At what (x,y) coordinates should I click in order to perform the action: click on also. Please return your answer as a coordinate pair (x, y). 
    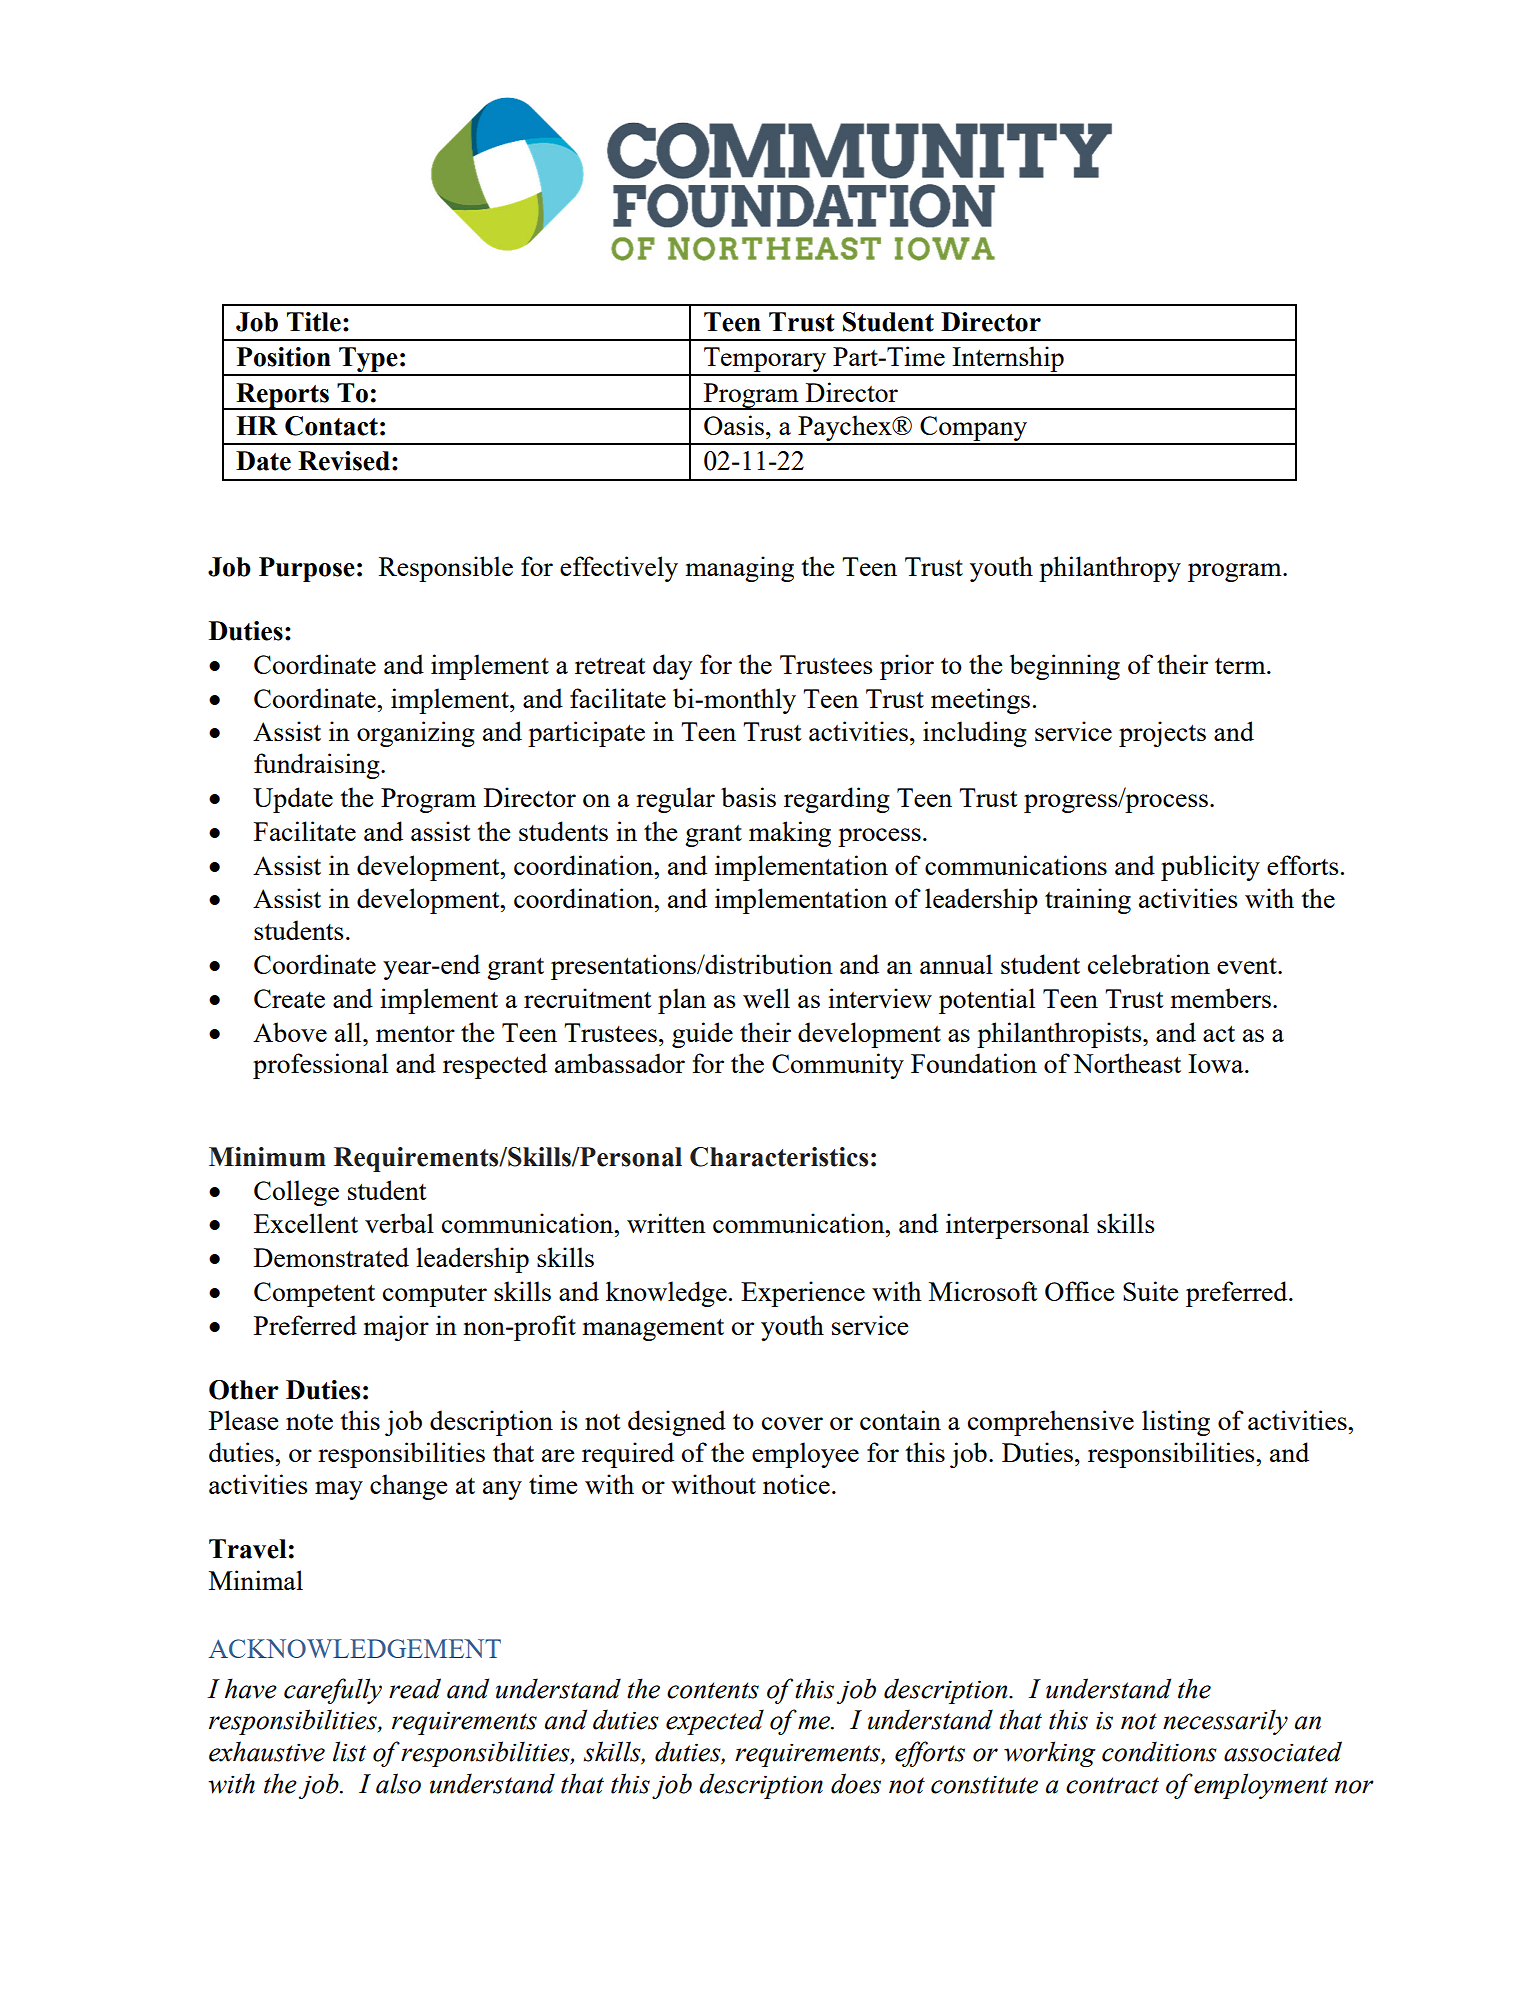
    Looking at the image, I should click on (398, 1783).
